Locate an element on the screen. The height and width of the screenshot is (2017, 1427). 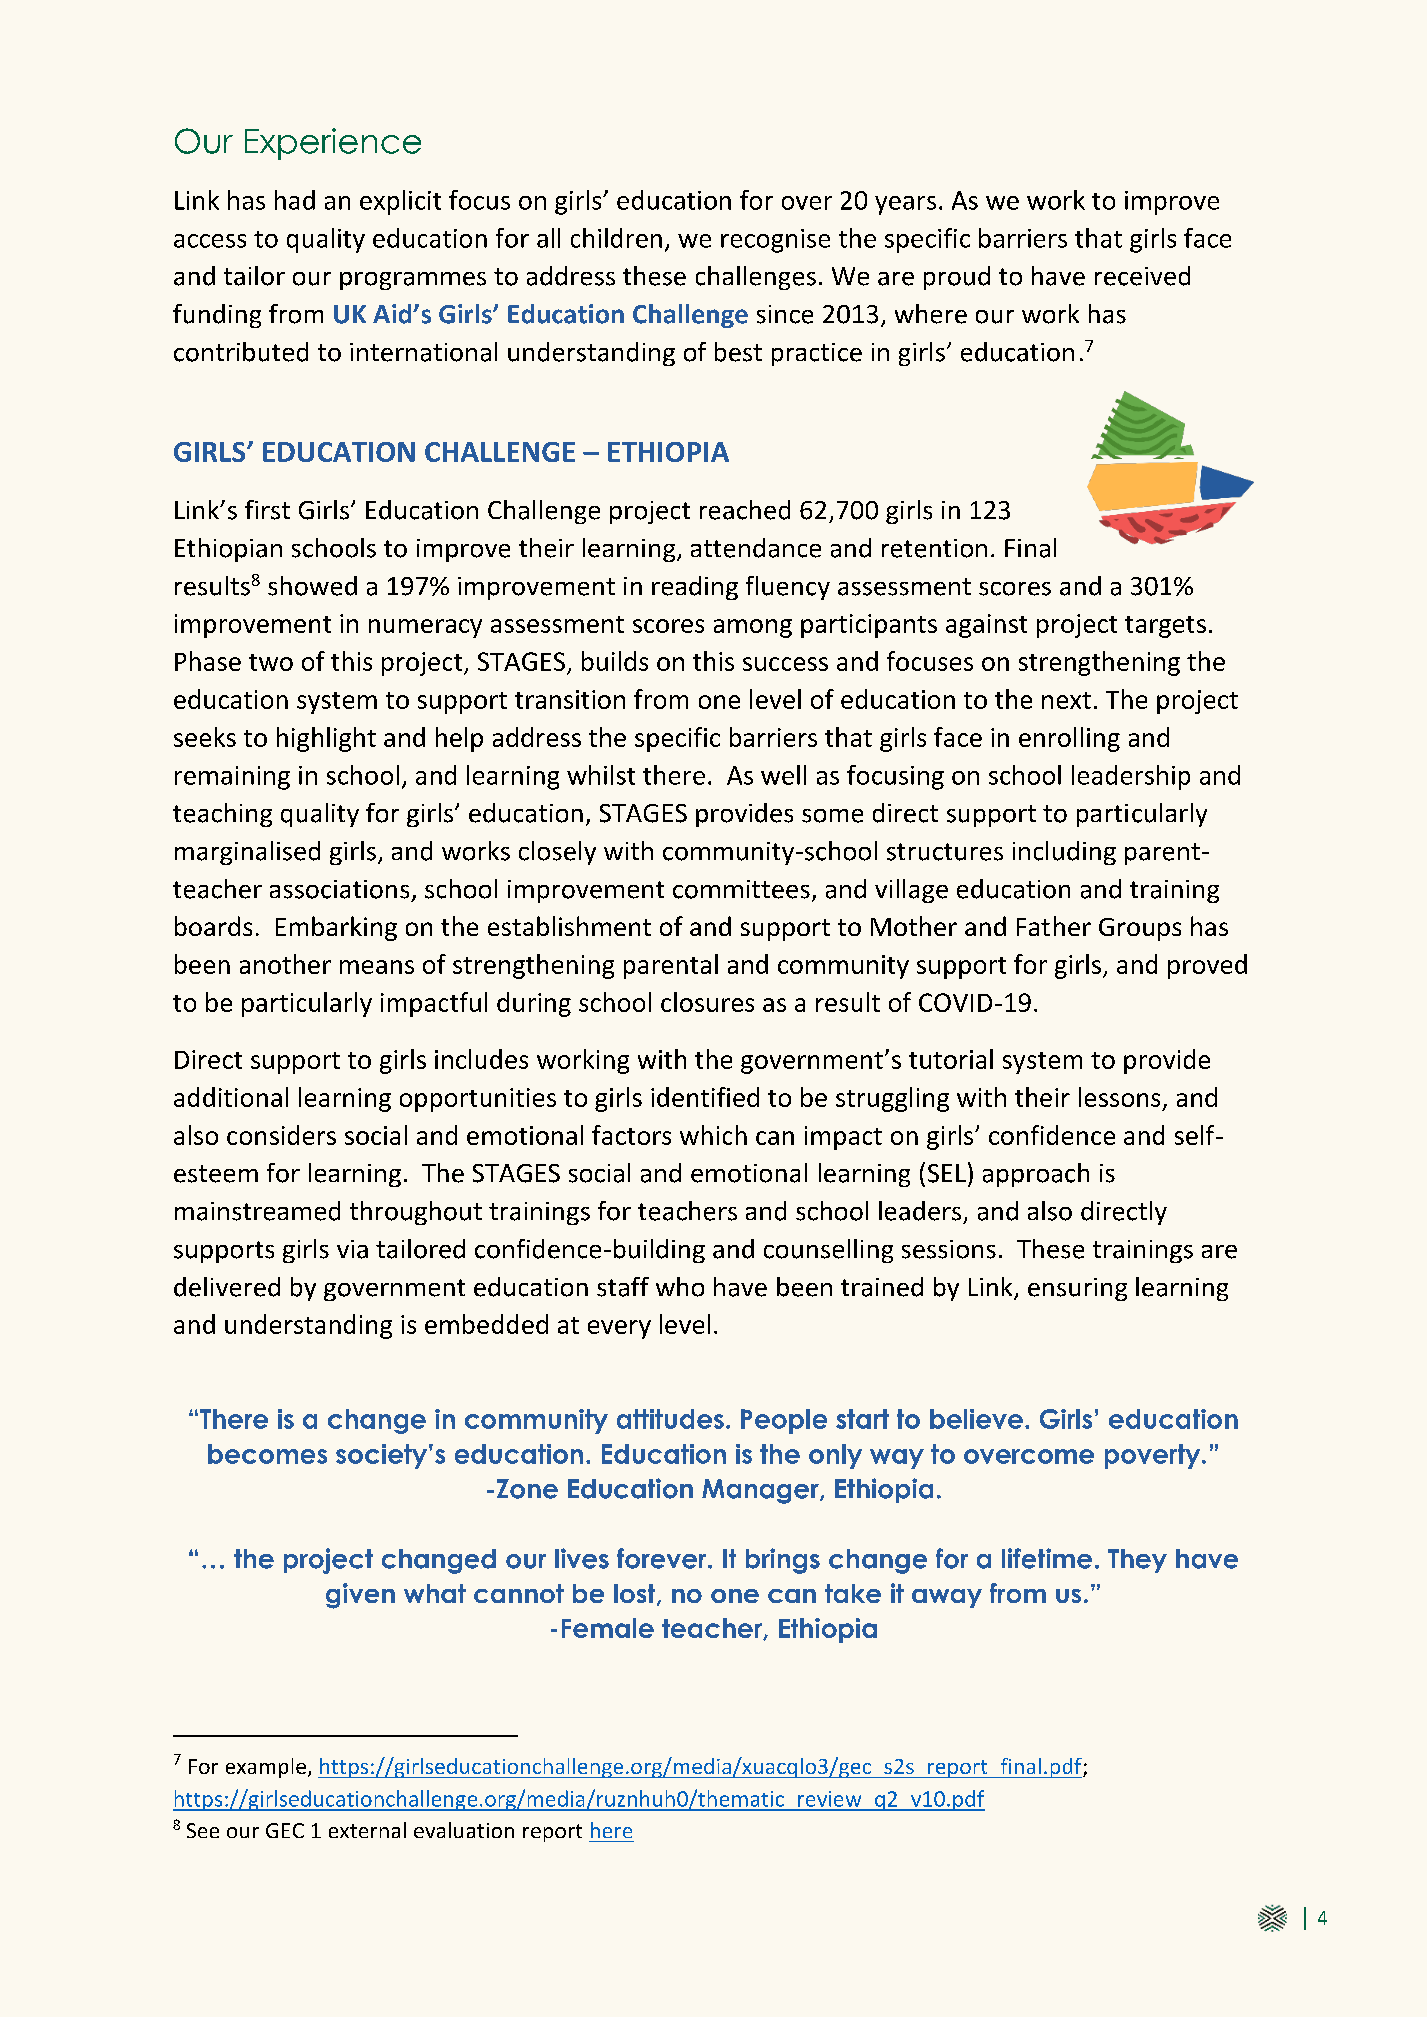
targets is located at coordinates (1165, 627).
